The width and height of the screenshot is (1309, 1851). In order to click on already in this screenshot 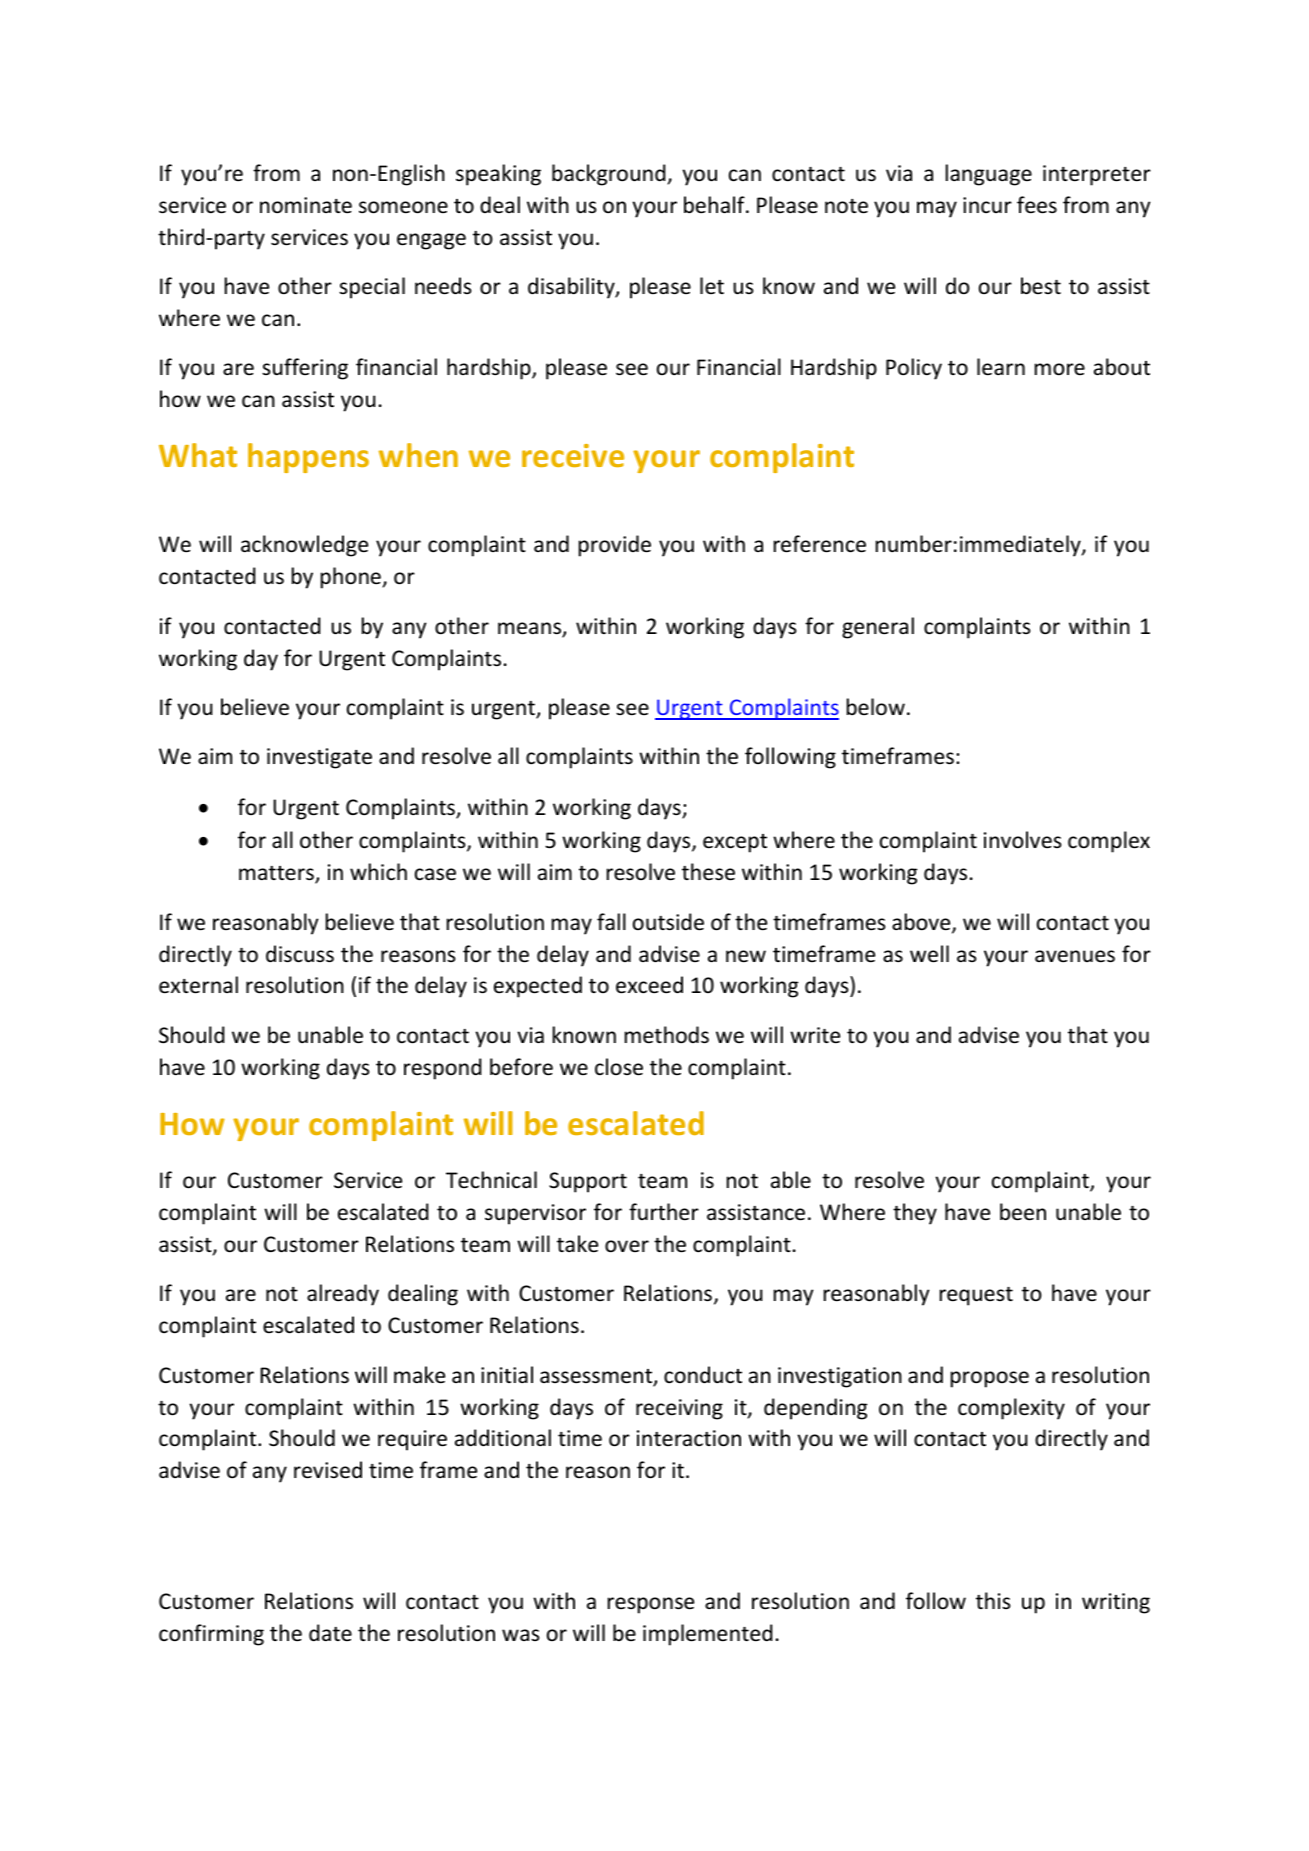, I will do `click(343, 1295)`.
